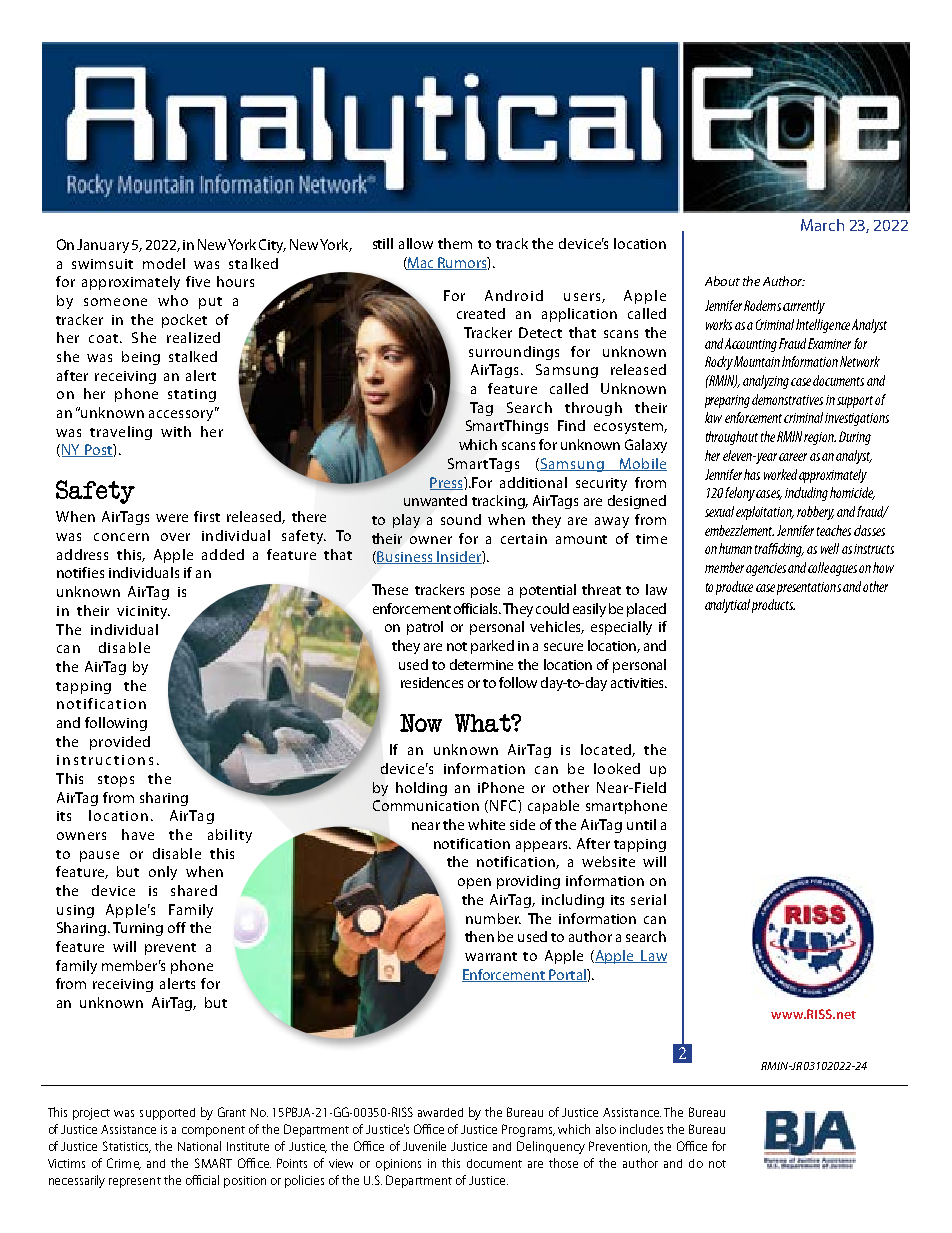 The image size is (952, 1233). What do you see at coordinates (455, 243) in the page?
I see `them` at bounding box center [455, 243].
